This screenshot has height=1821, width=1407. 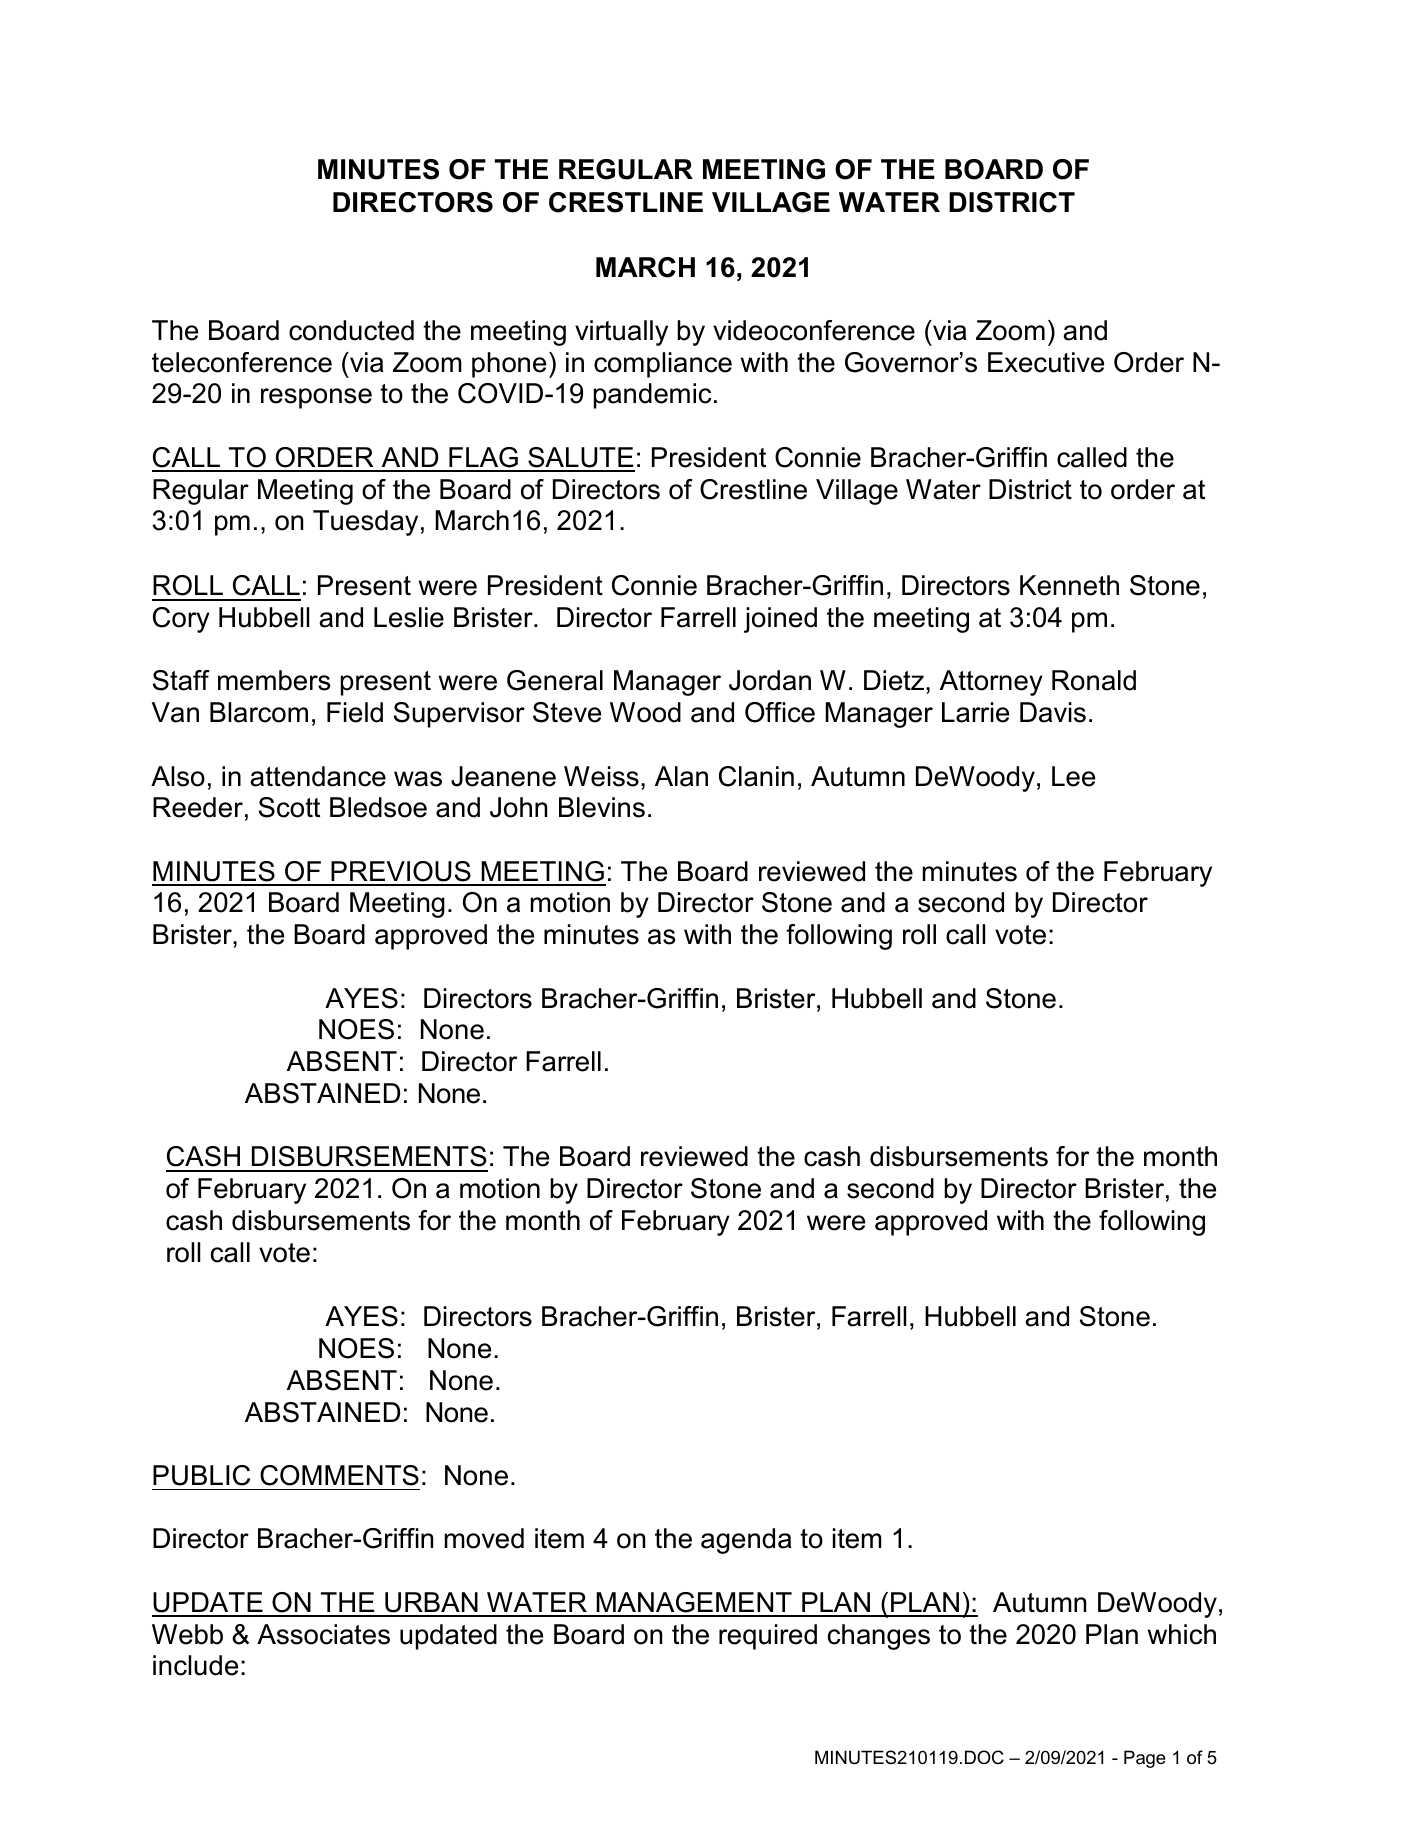 What do you see at coordinates (1046, 362) in the screenshot?
I see `Executive` at bounding box center [1046, 362].
